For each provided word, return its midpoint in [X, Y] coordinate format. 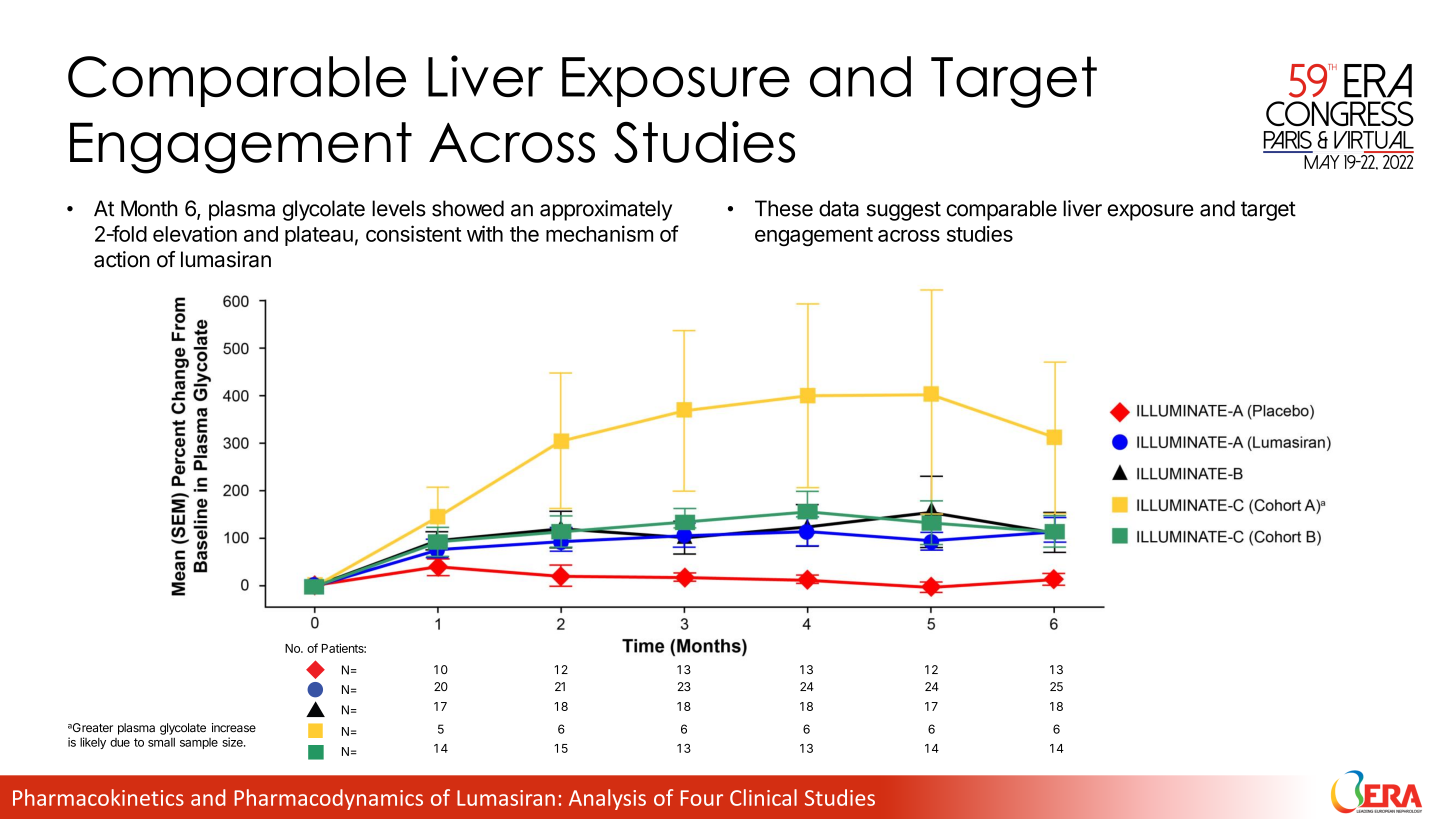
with [485, 233]
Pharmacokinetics [98, 797]
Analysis [607, 799]
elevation [195, 233]
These [784, 208]
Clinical [763, 797]
